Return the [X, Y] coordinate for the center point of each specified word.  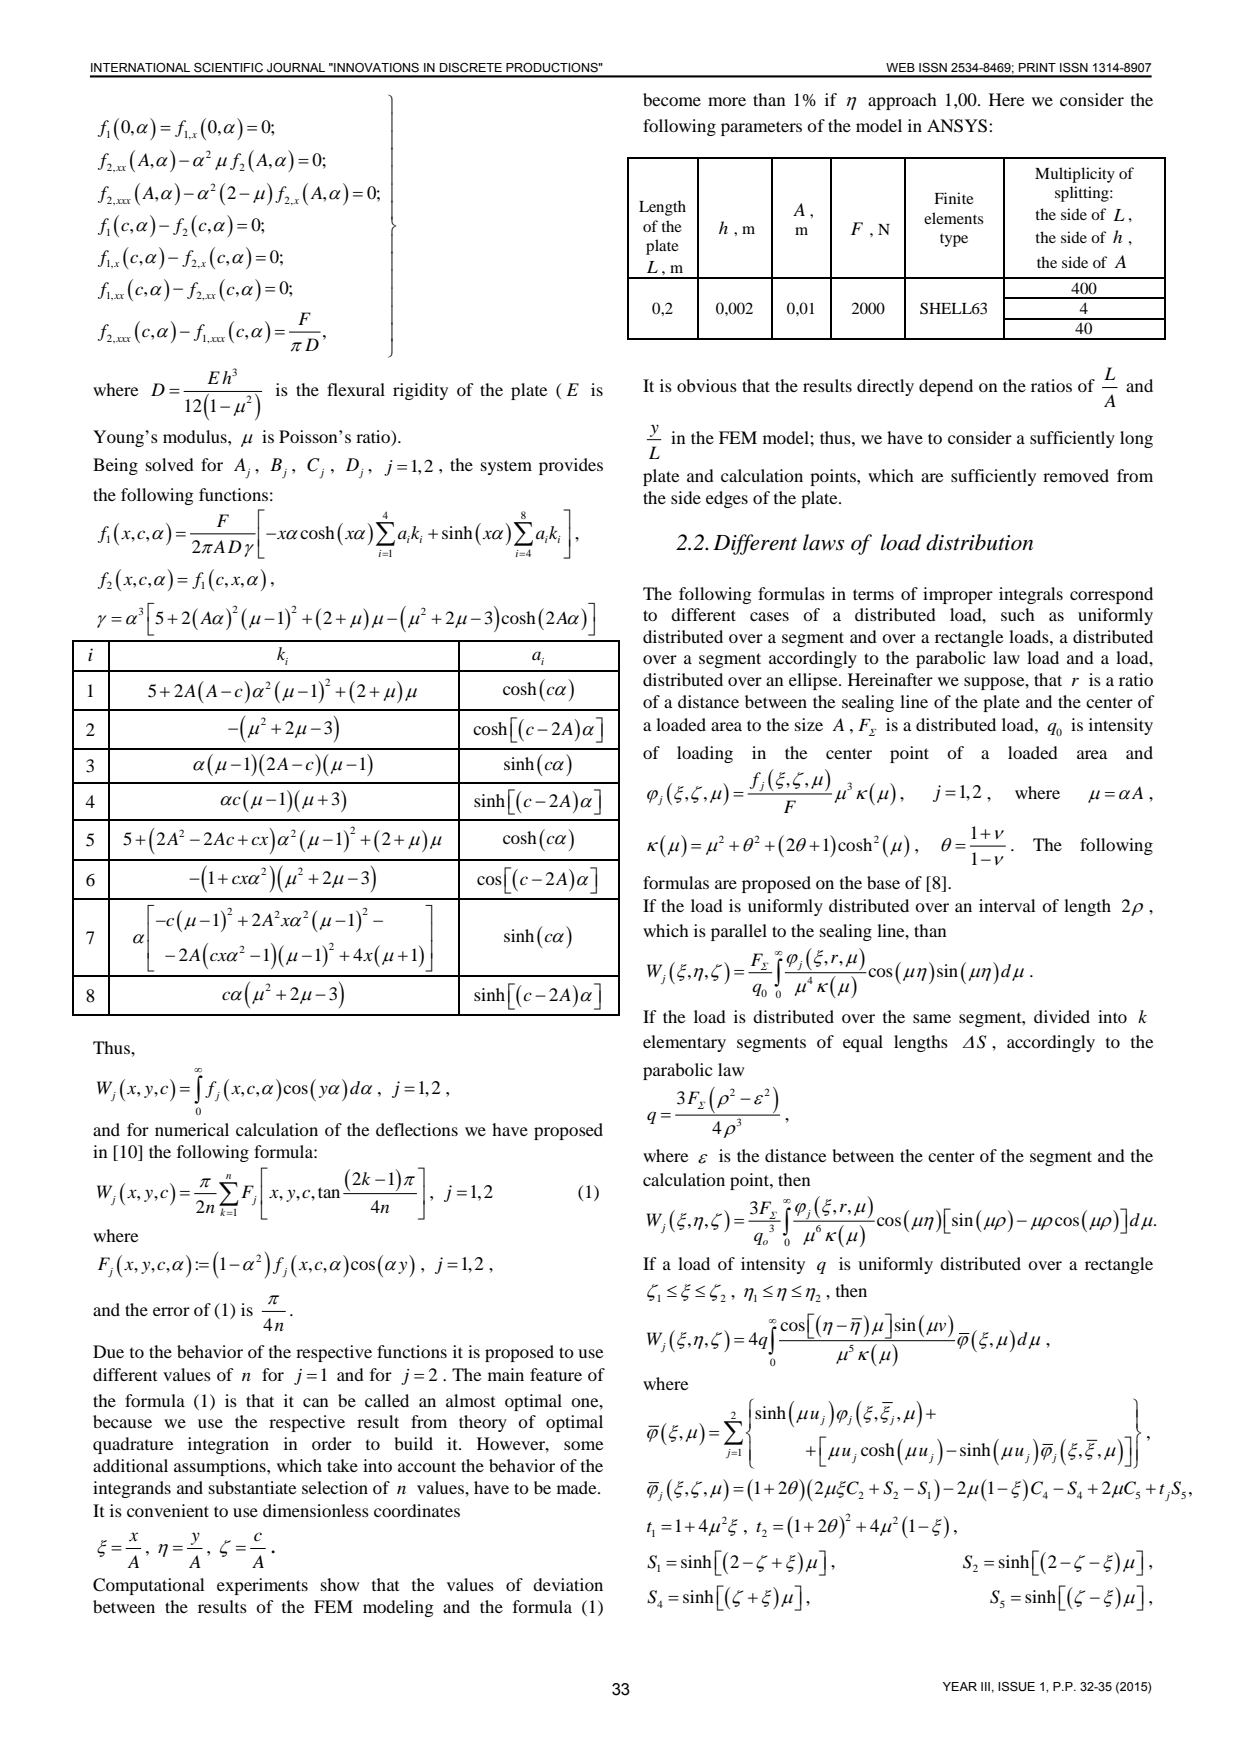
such [1018, 614]
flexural [356, 389]
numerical [192, 1129]
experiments [262, 1586]
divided [1062, 1016]
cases [769, 616]
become [672, 99]
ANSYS [958, 126]
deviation [568, 1584]
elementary [684, 1043]
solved [170, 464]
